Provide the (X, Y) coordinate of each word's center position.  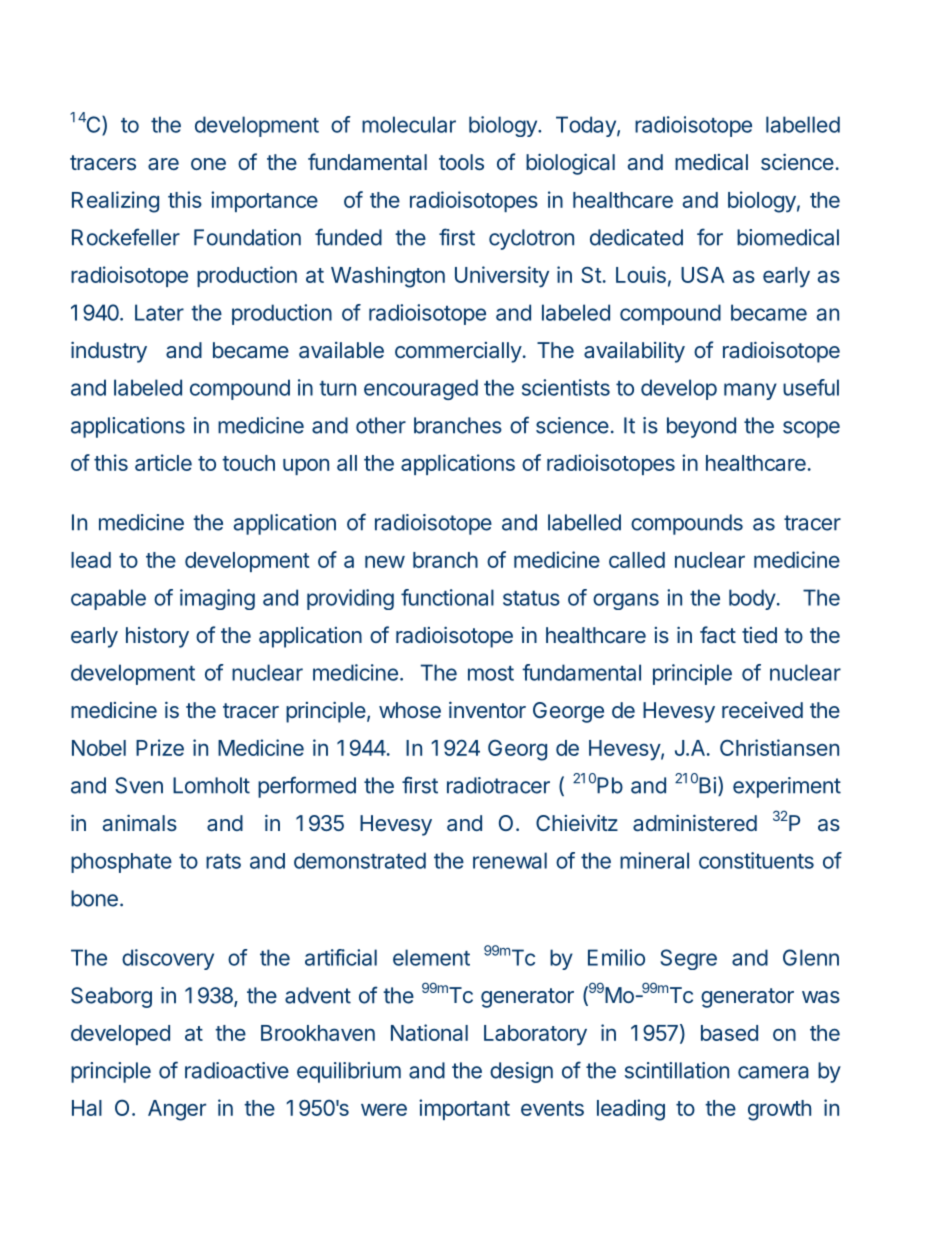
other (381, 425)
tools (461, 162)
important (464, 1109)
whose (410, 710)
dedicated (636, 237)
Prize (160, 747)
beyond (701, 427)
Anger (177, 1110)
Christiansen (779, 747)
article (163, 462)
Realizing (115, 202)
